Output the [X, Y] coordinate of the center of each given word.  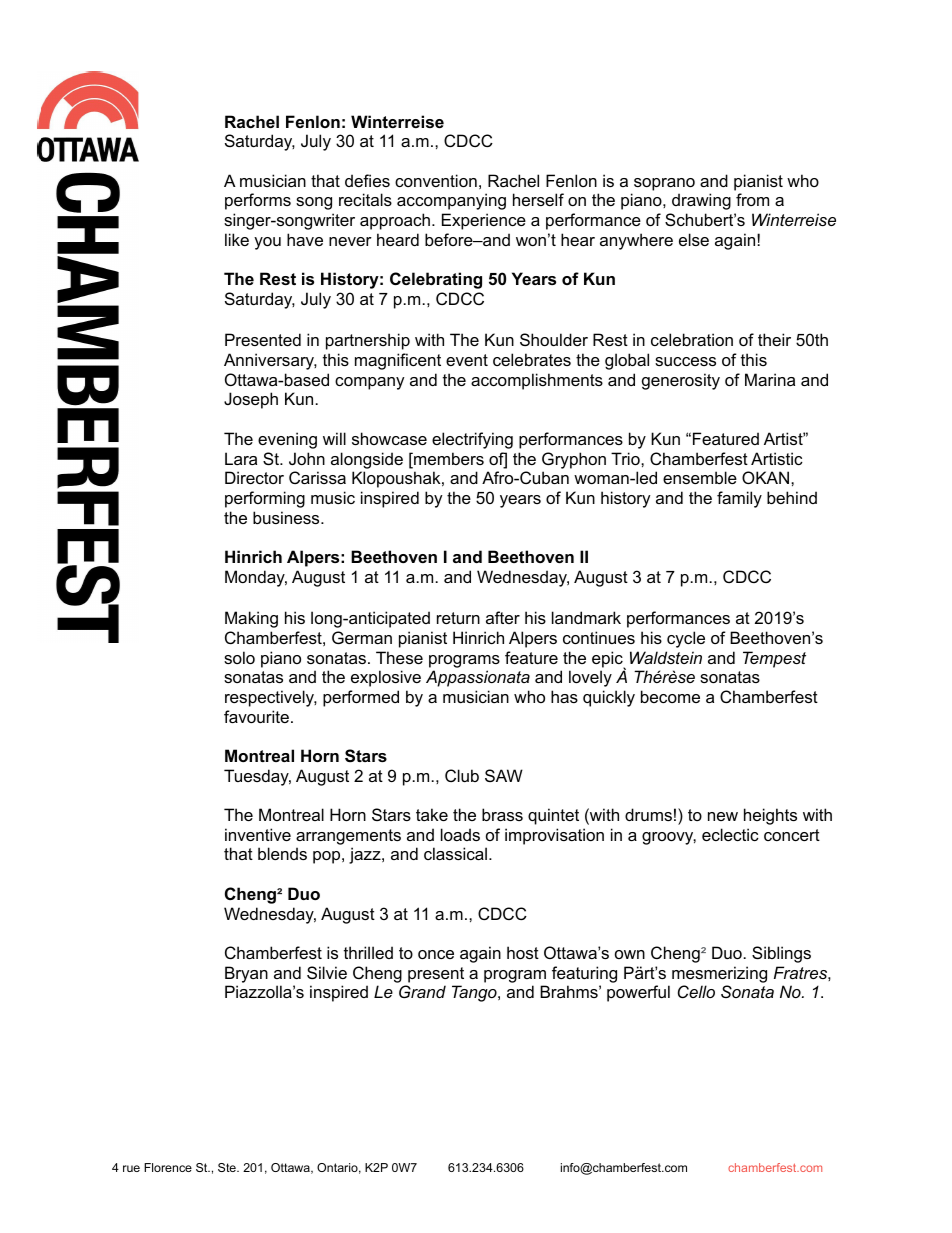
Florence [168, 1167]
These [399, 657]
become [670, 696]
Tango [475, 993]
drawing [701, 201]
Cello [696, 991]
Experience [484, 221]
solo [239, 657]
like [237, 239]
